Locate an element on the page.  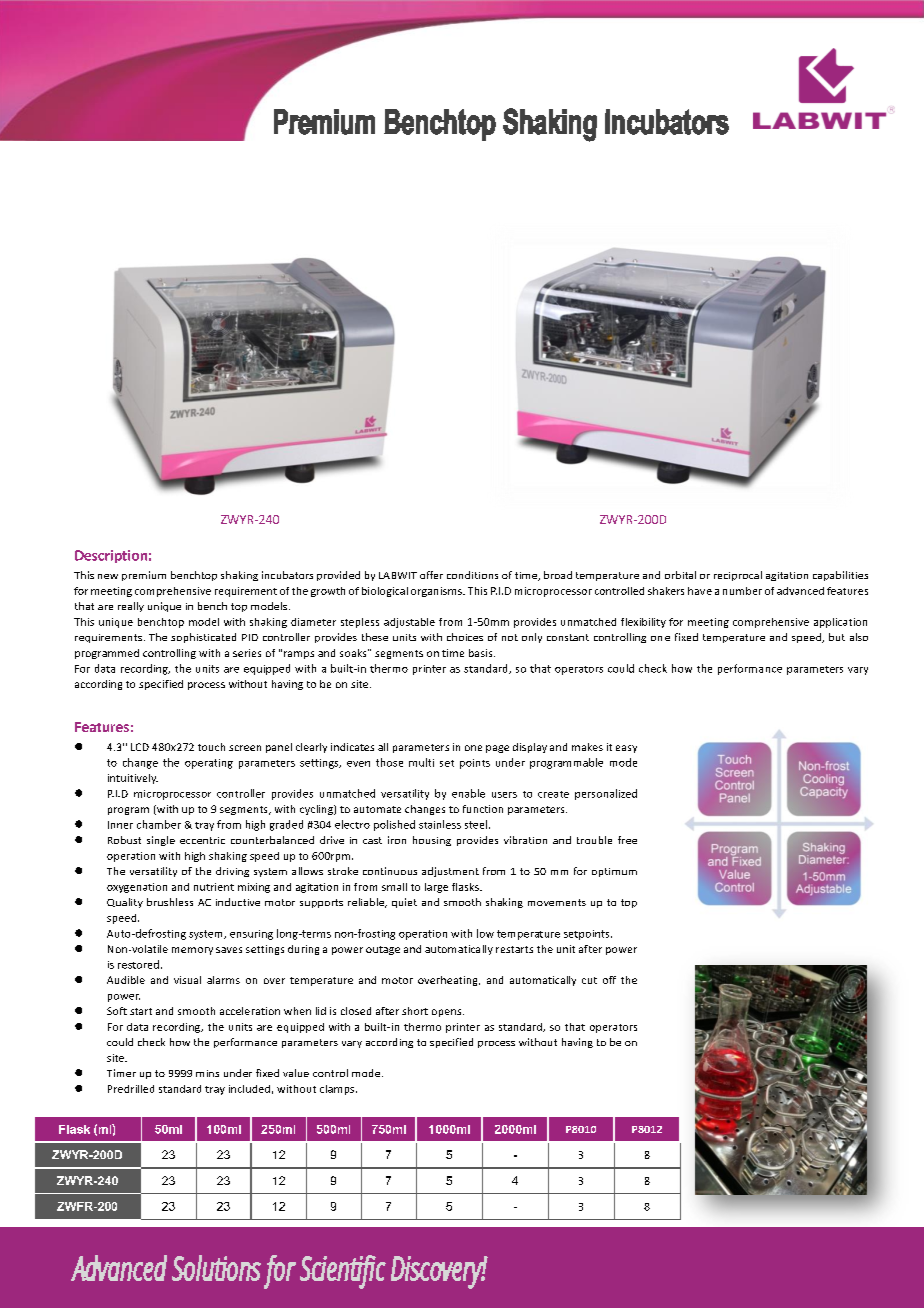
free is located at coordinates (627, 840).
